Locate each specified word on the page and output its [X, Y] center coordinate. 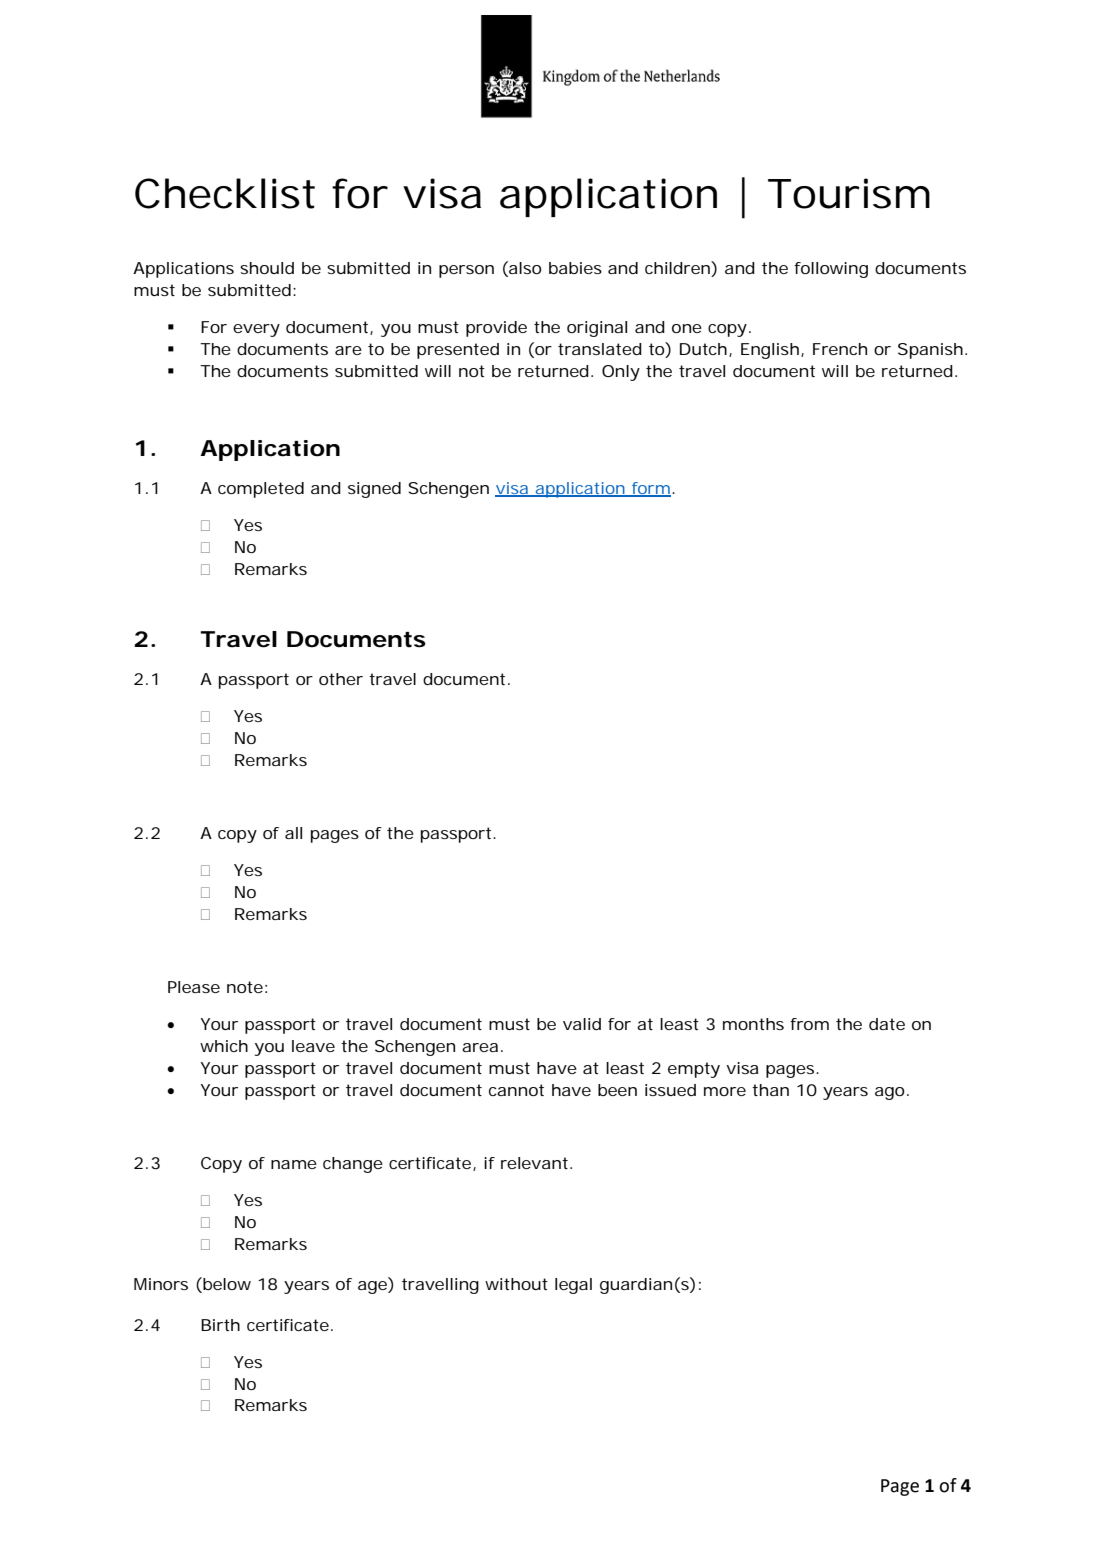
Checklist [225, 193]
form [650, 489]
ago [889, 1093]
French [840, 349]
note [245, 987]
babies [575, 268]
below [226, 1285]
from [809, 1024]
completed [261, 490]
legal [573, 1286]
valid [582, 1024]
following [831, 270]
